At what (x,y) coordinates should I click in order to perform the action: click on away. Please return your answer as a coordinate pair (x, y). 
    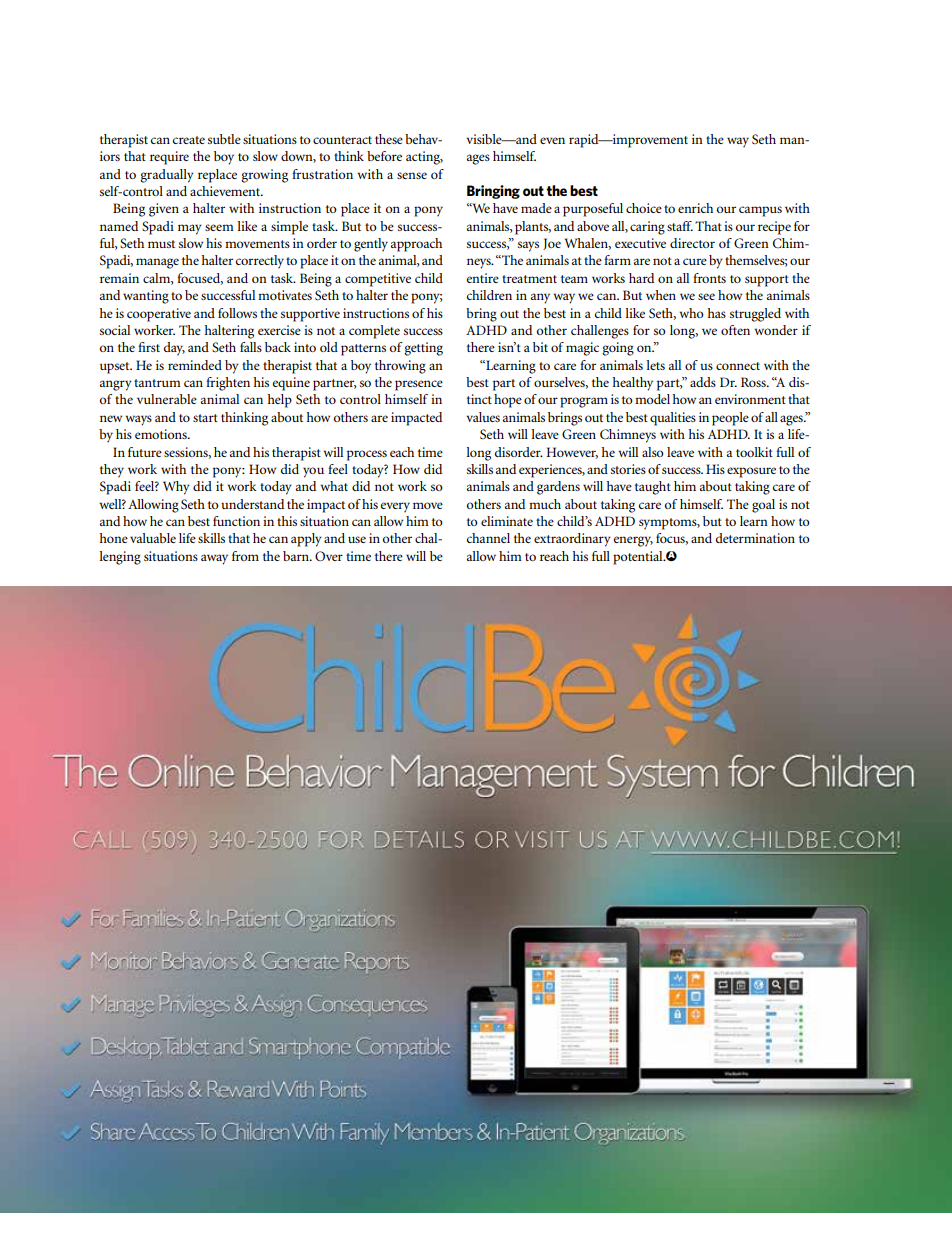
    Looking at the image, I should click on (214, 559).
